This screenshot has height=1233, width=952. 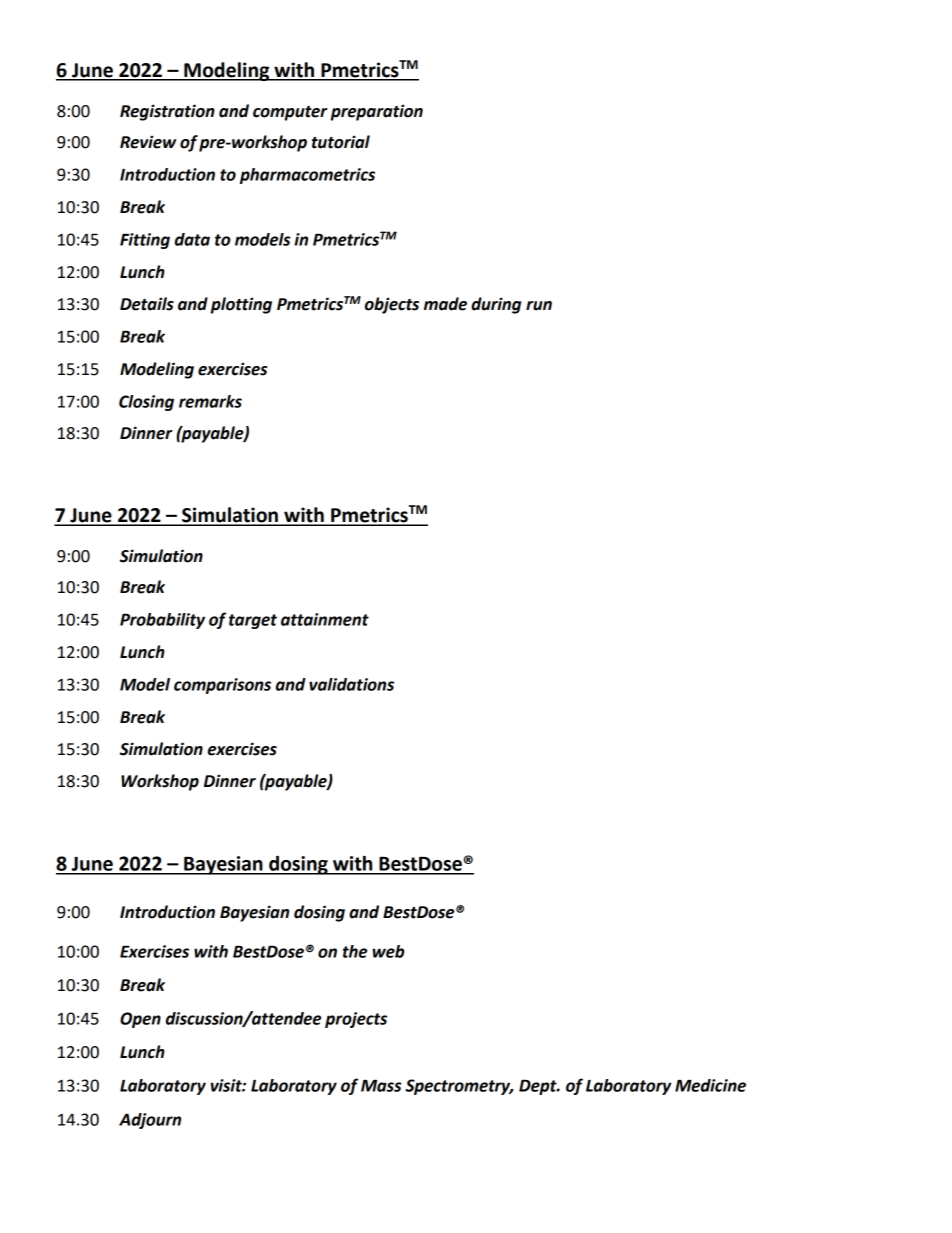 I want to click on Registration, so click(x=167, y=112).
